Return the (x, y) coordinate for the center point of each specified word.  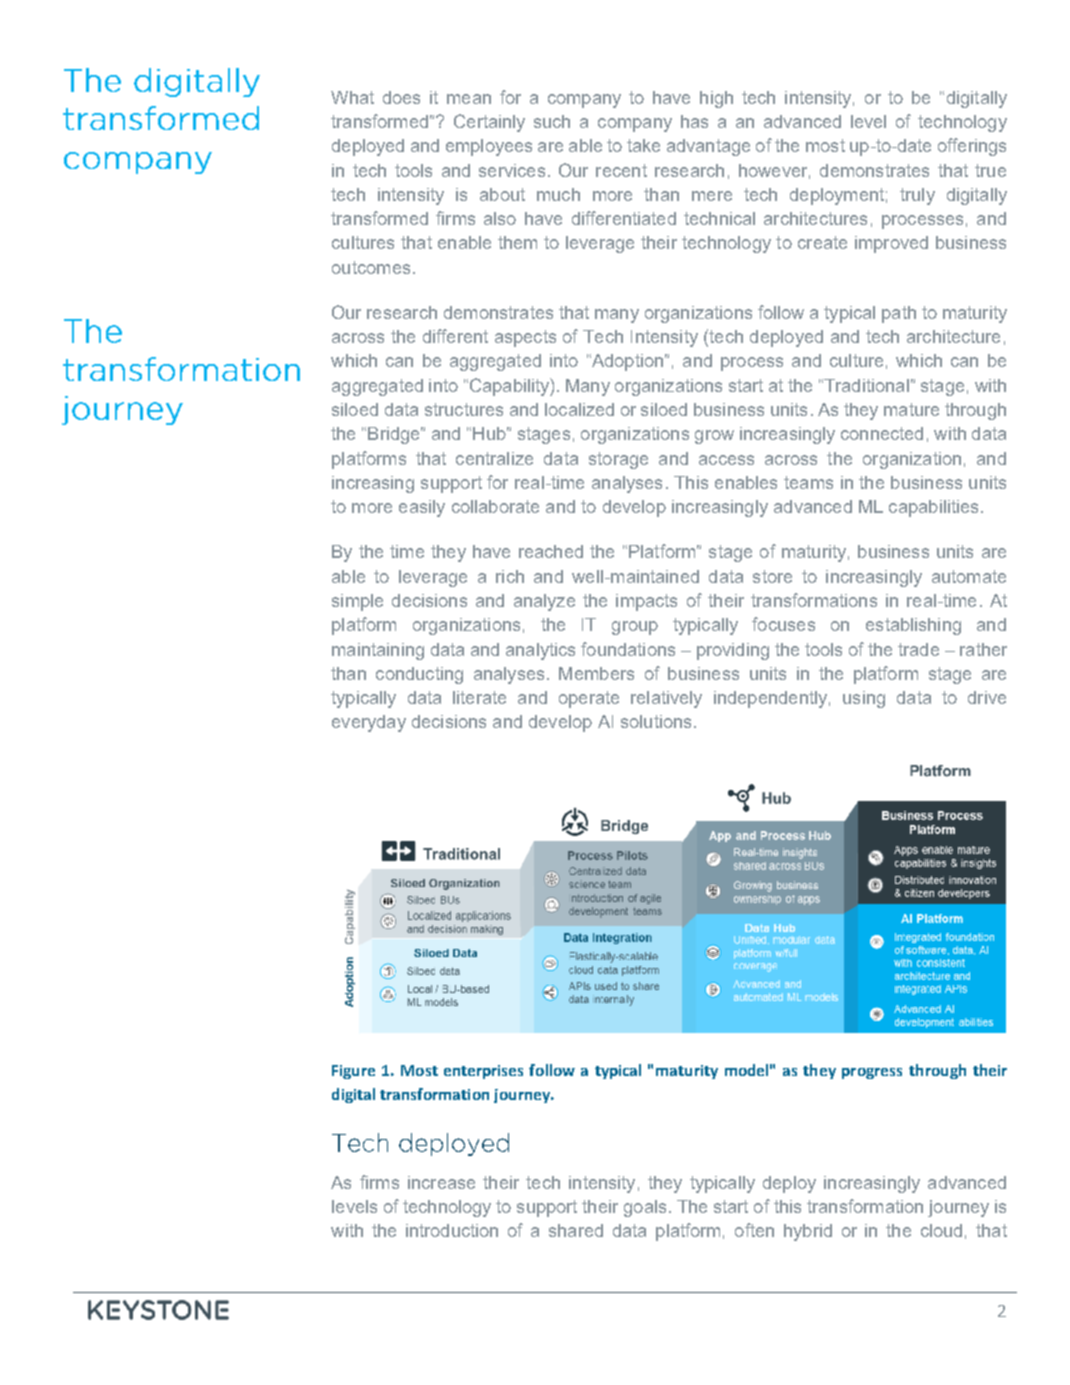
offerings (972, 147)
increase (441, 1182)
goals (645, 1208)
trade (918, 649)
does (401, 97)
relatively (666, 699)
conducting (419, 675)
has (694, 121)
